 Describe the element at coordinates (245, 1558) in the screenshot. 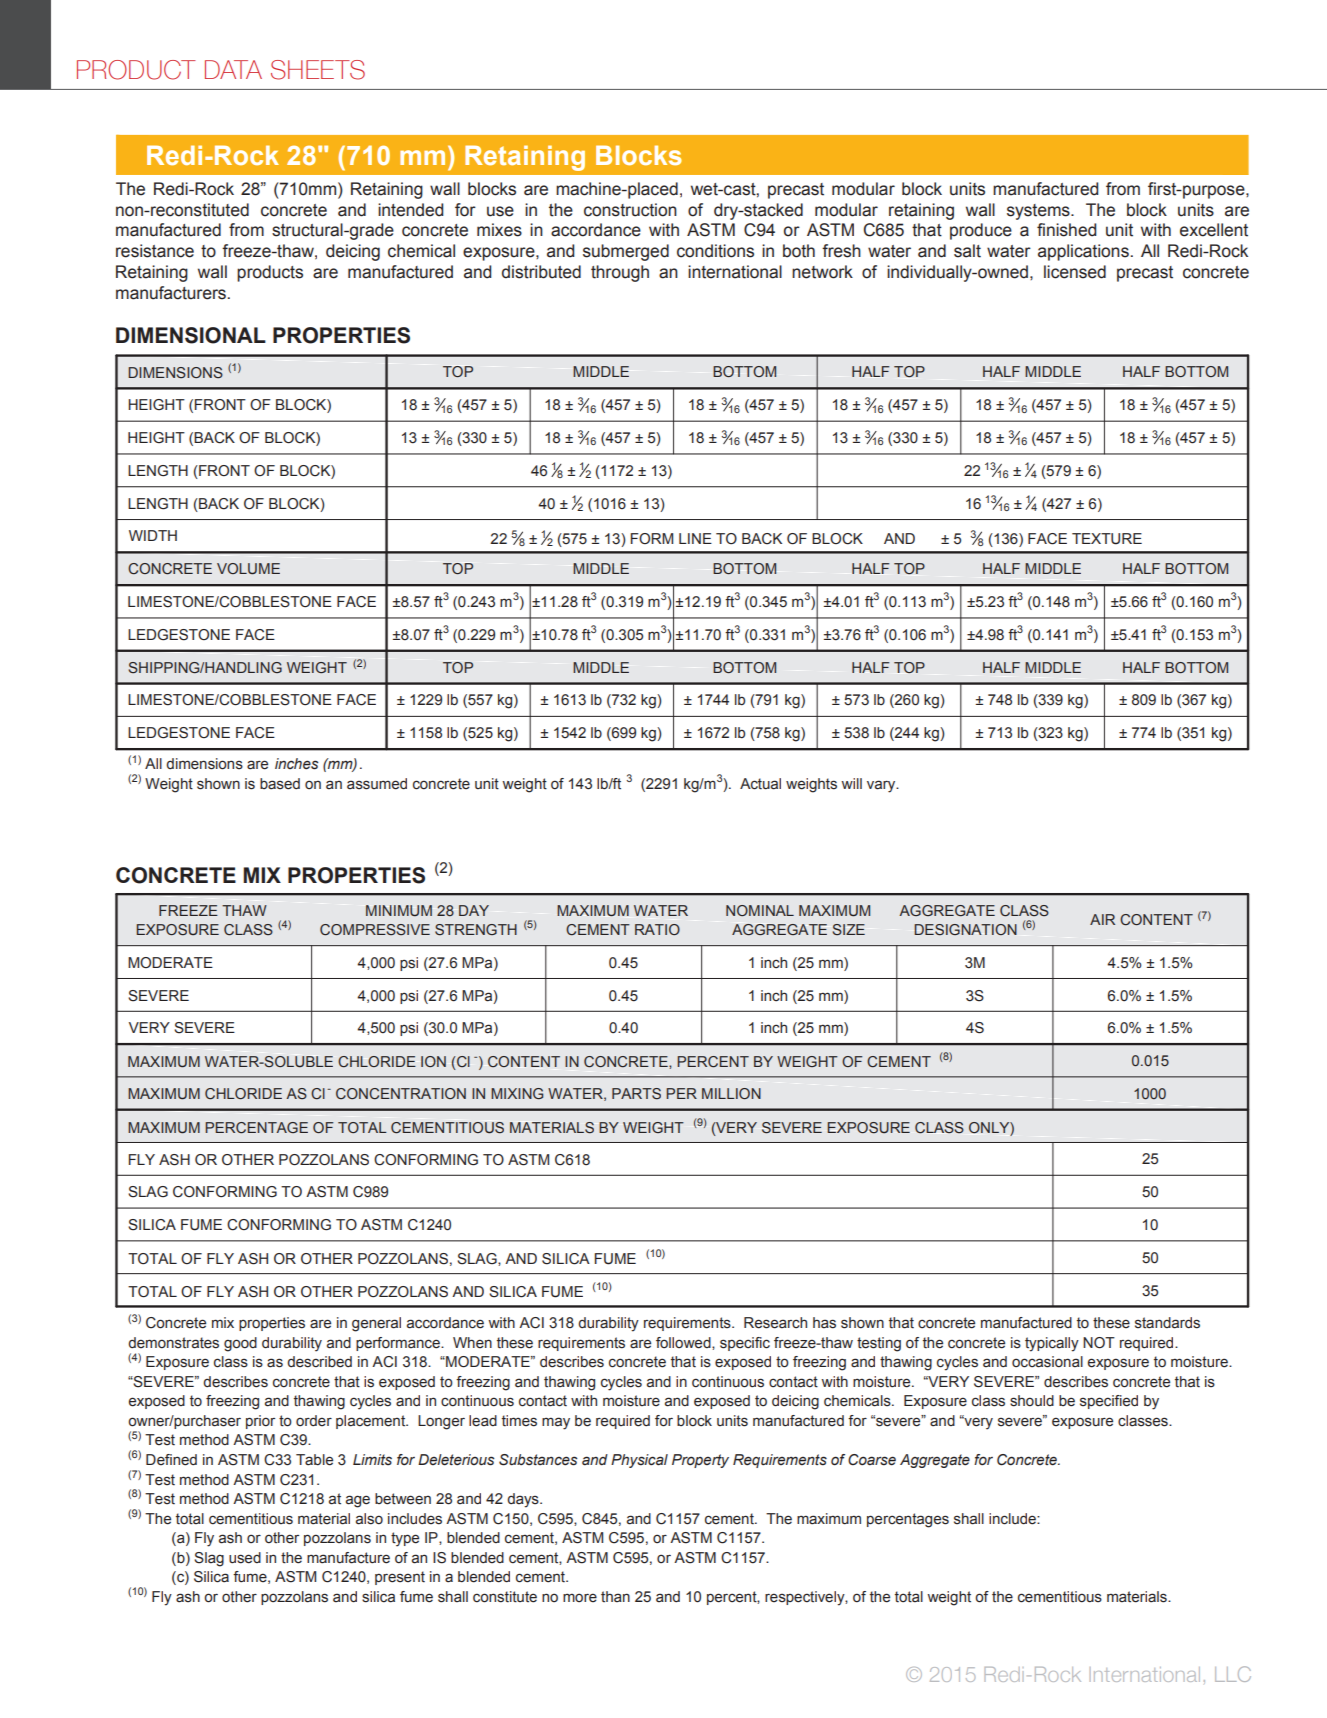

I see `used` at that location.
